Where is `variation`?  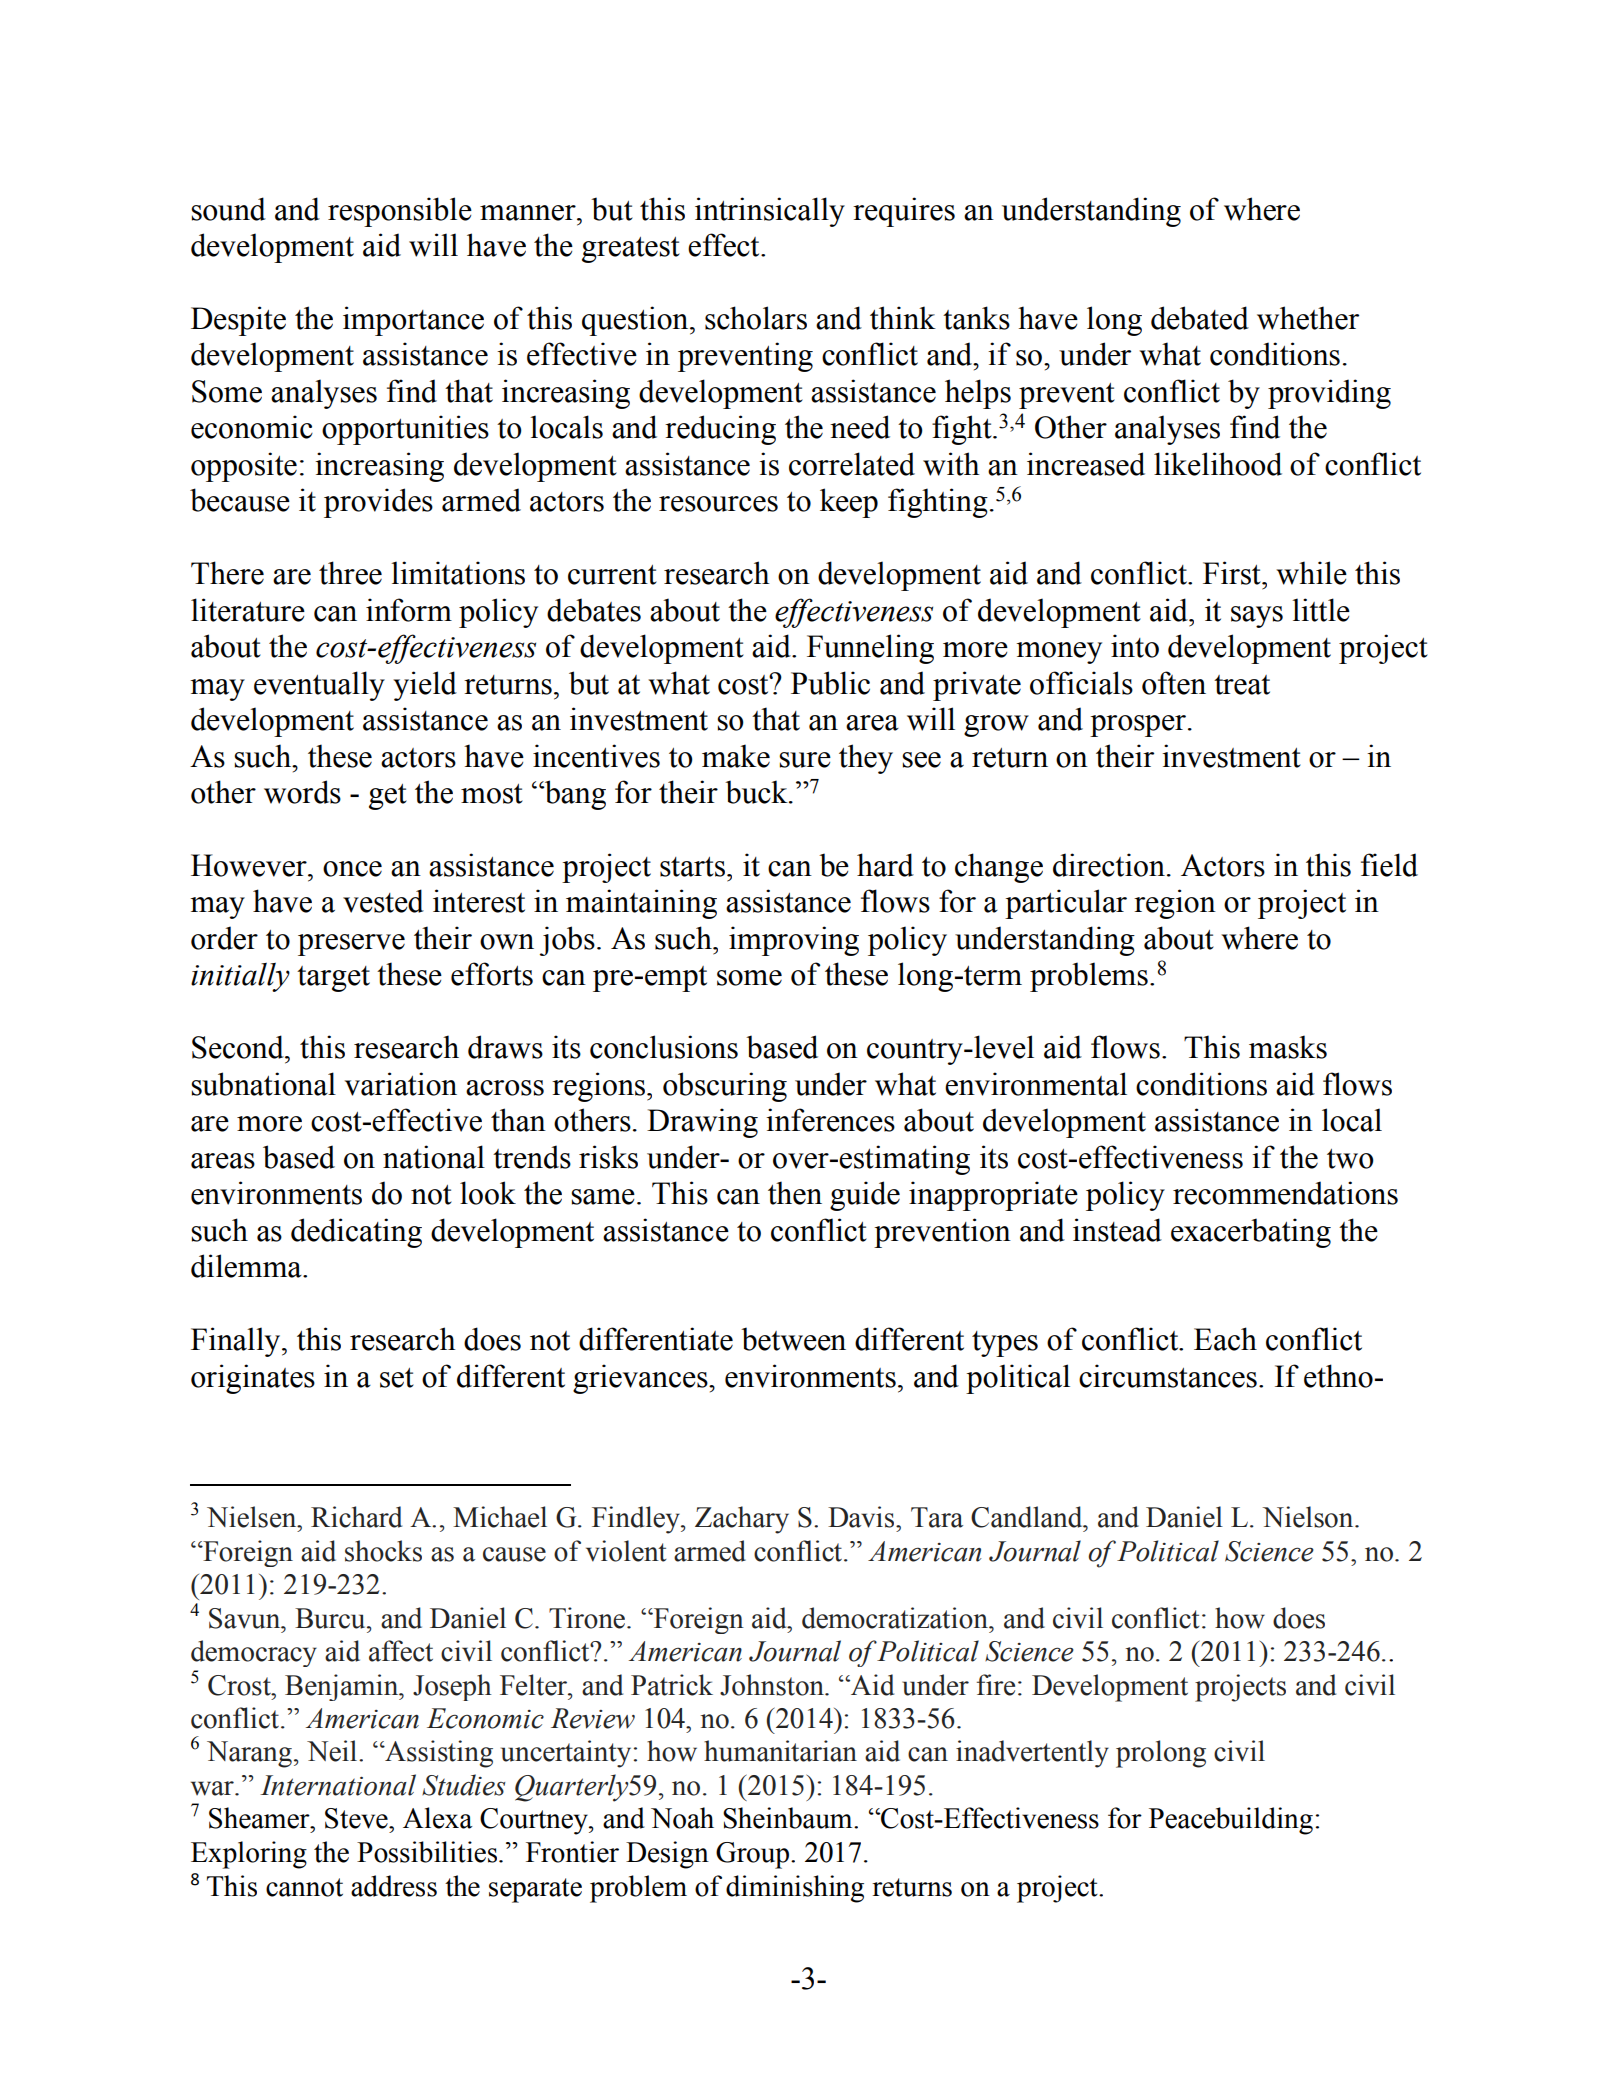 variation is located at coordinates (401, 1084).
